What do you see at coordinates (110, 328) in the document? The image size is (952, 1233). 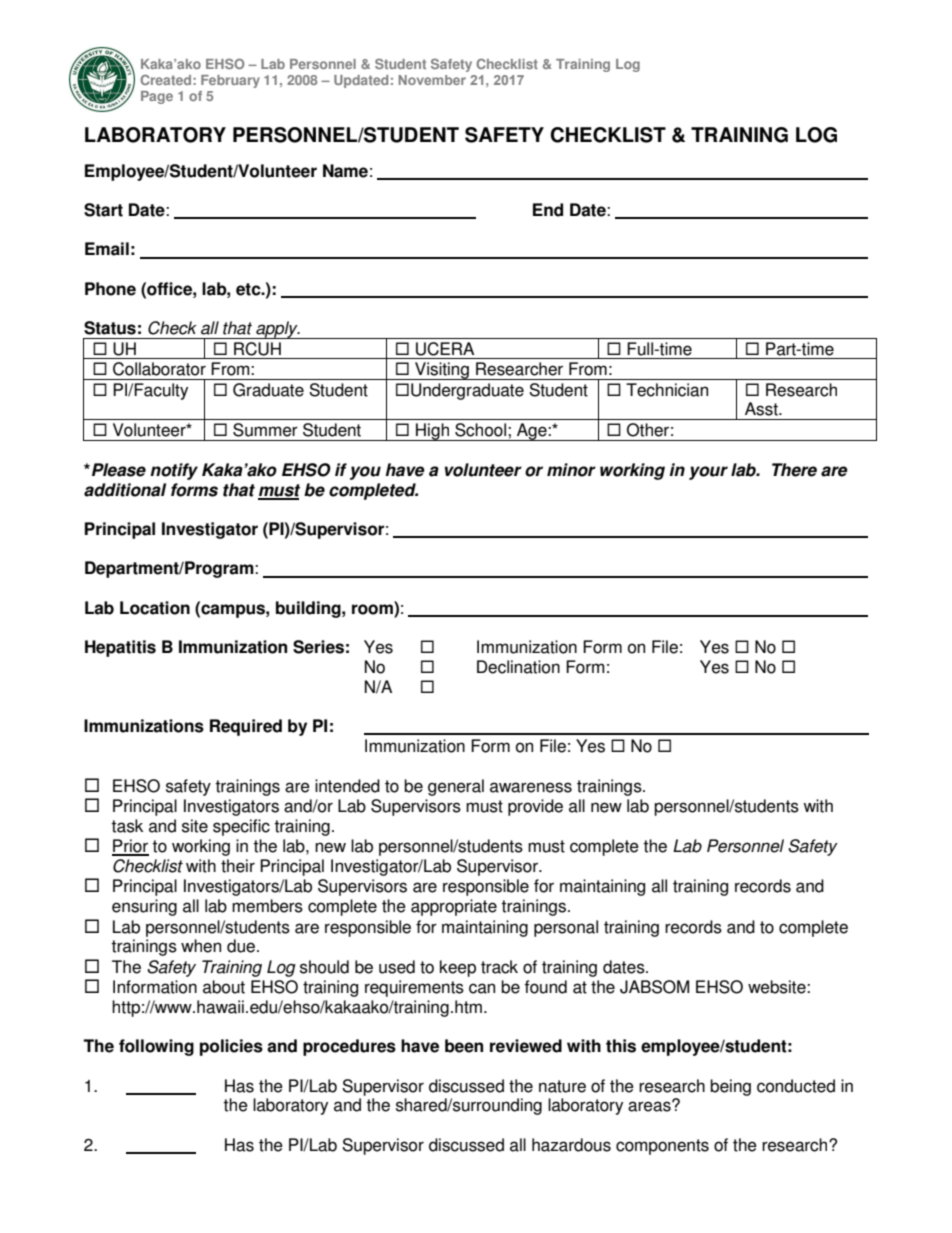 I see `Status` at bounding box center [110, 328].
